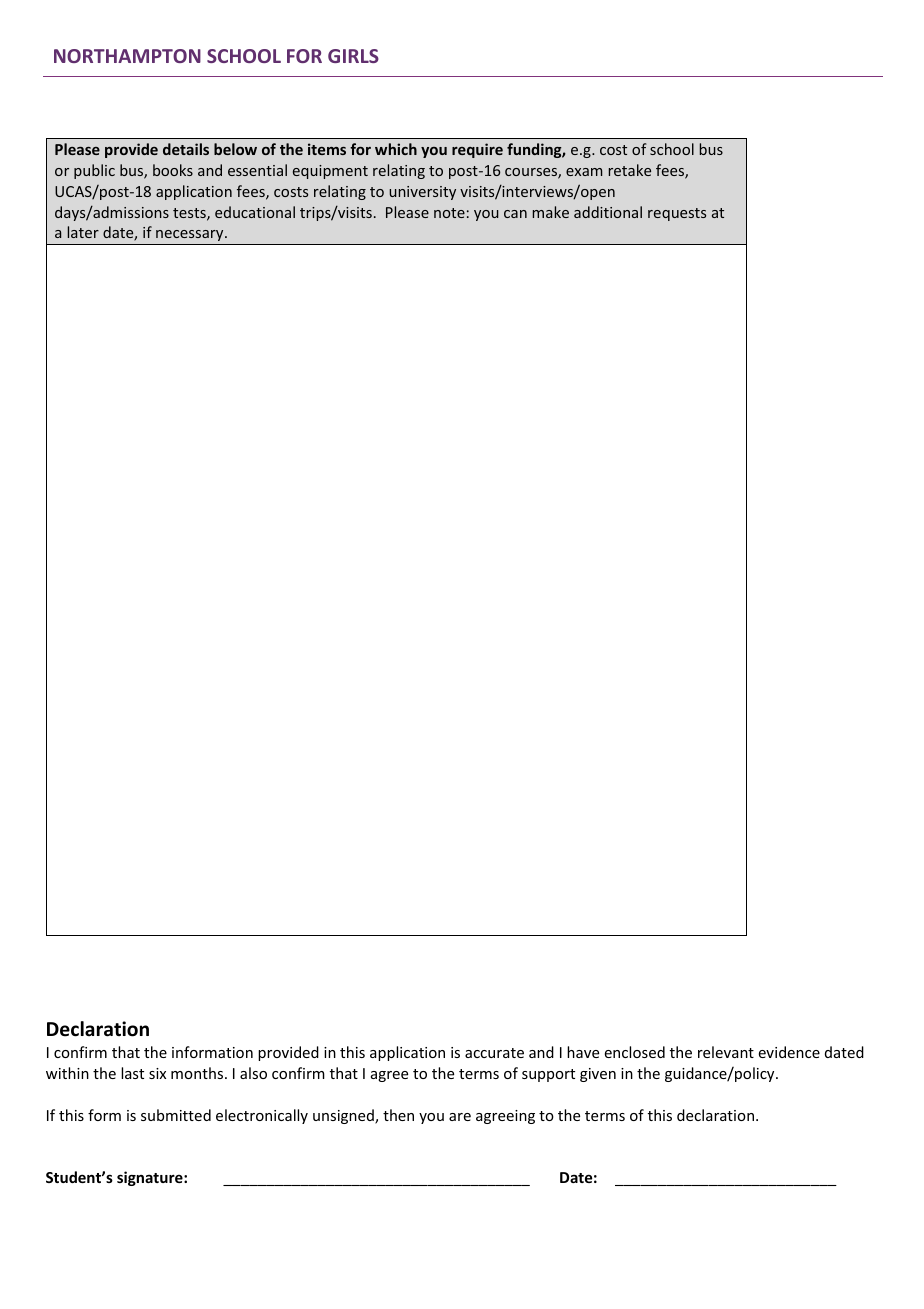 The width and height of the image is (924, 1309). I want to click on relevant, so click(726, 1052).
